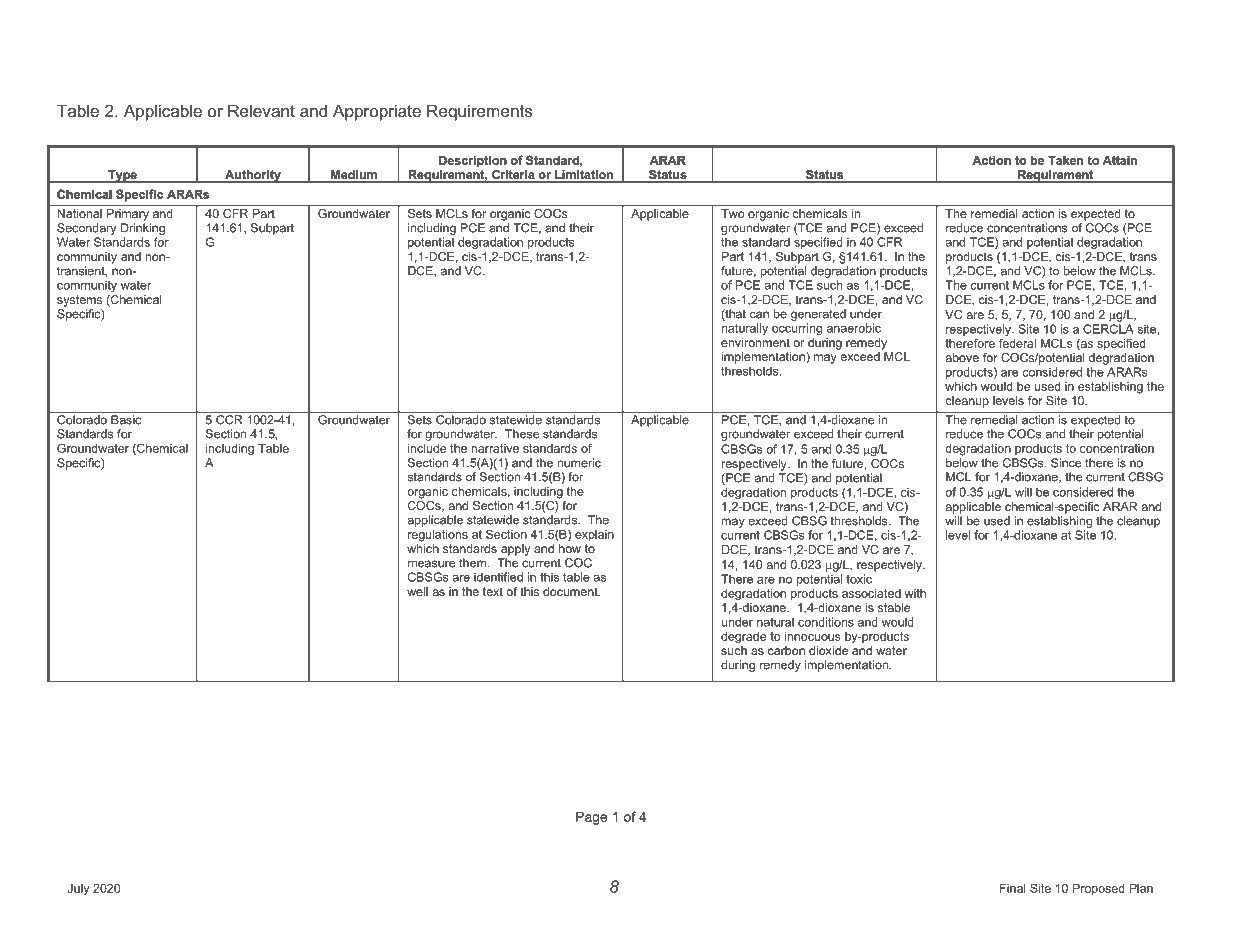 This page has height=952, width=1233. I want to click on explain, so click(594, 536).
